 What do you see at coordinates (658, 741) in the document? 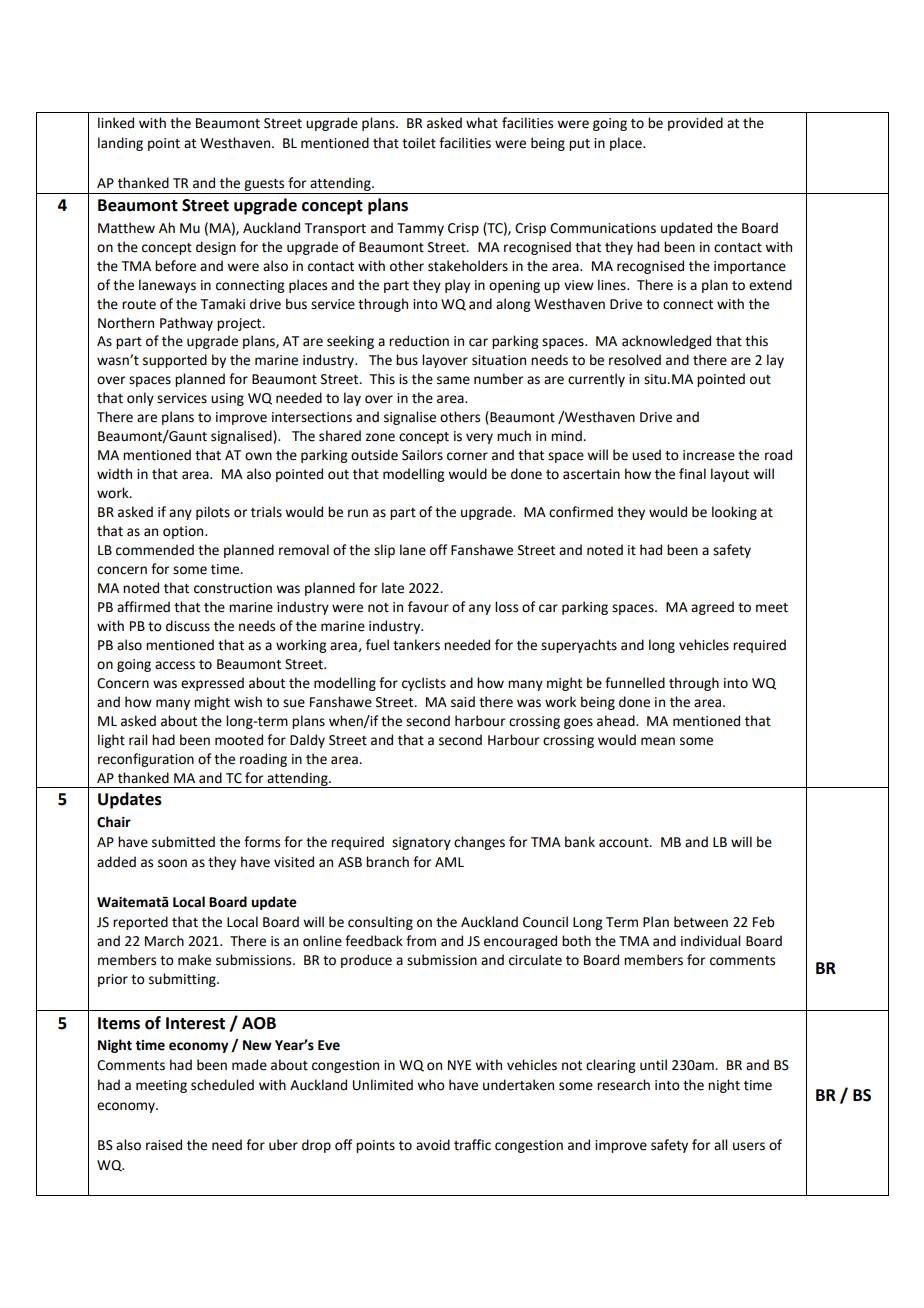
I see `mean` at bounding box center [658, 741].
